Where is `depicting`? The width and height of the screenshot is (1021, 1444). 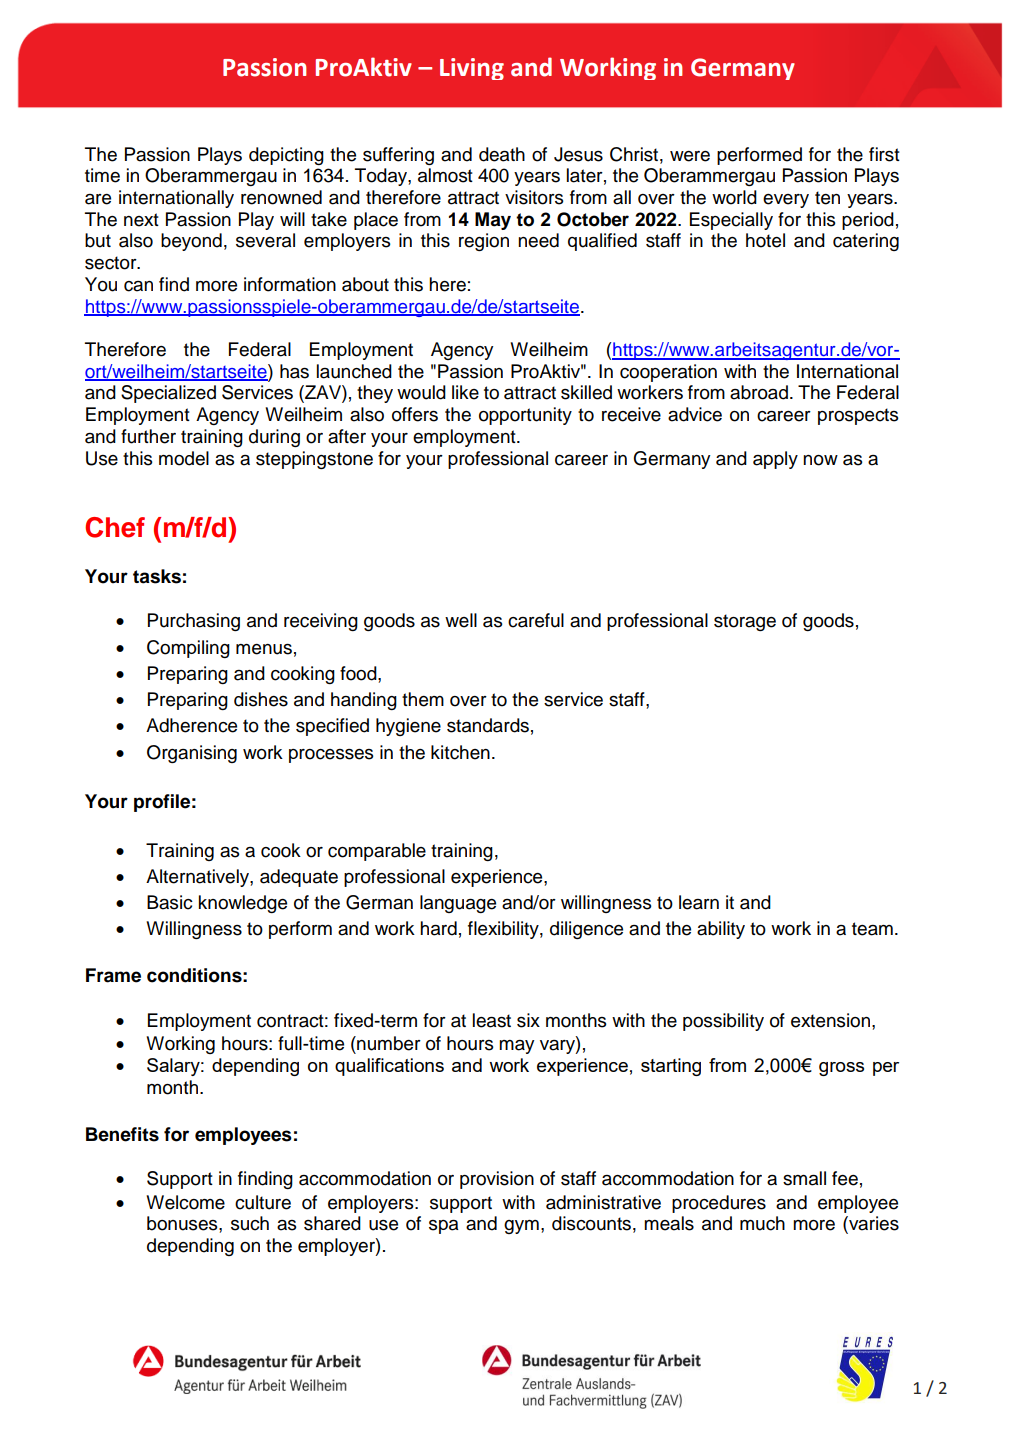
depicting is located at coordinates (286, 156).
